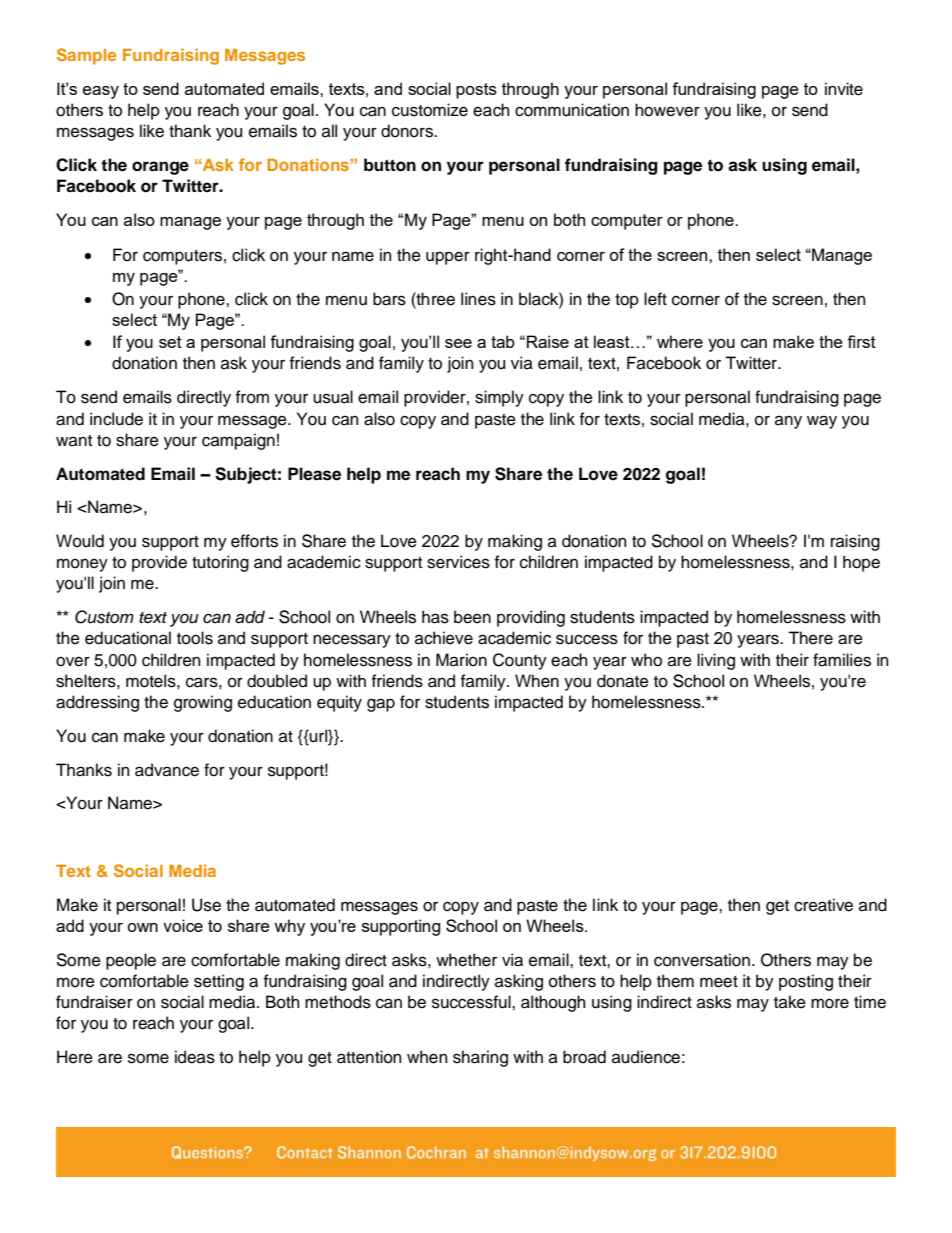  I want to click on advance, so click(167, 770).
